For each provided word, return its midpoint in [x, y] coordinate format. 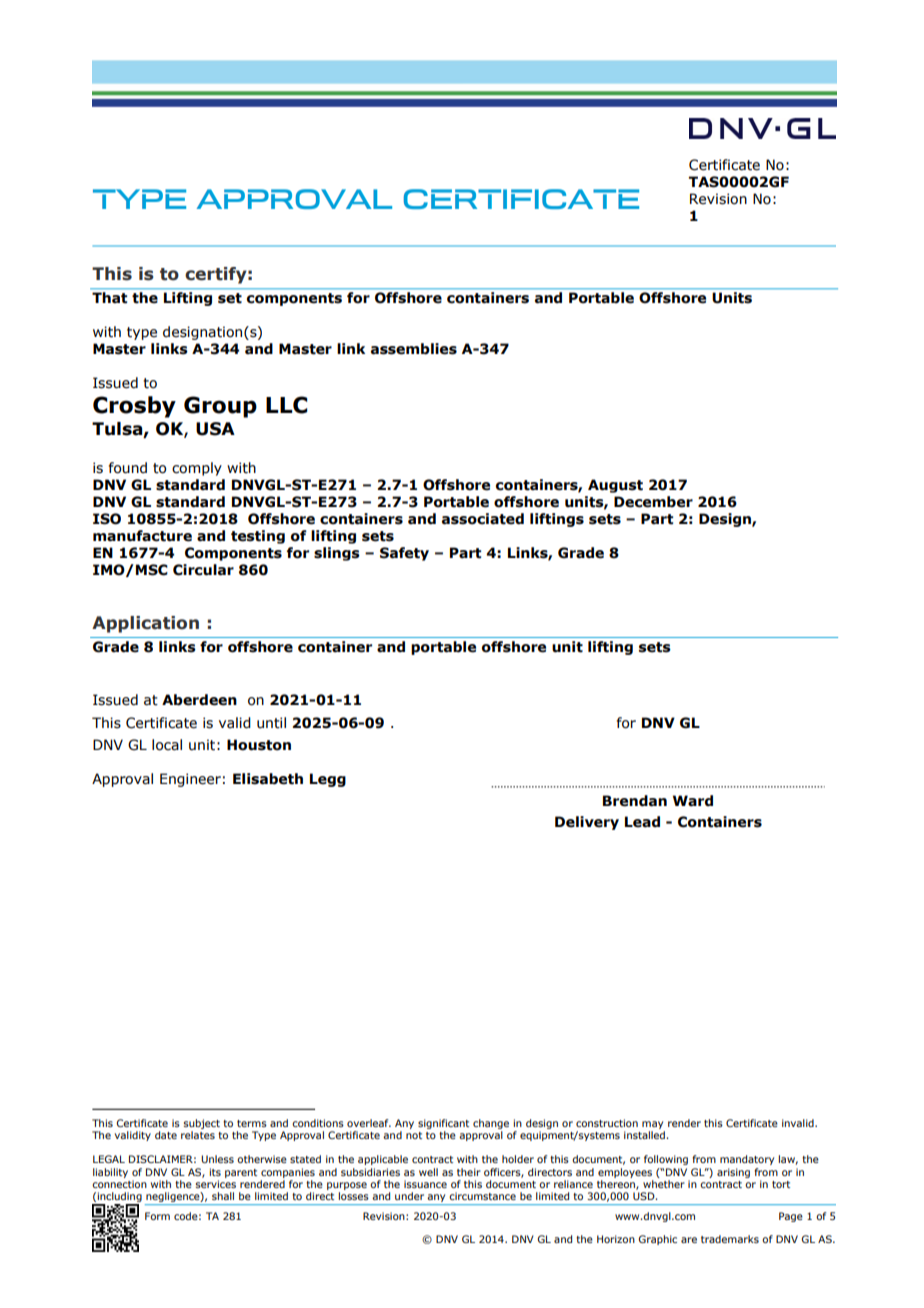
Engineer [190, 780]
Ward [693, 801]
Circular [203, 570]
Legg [328, 780]
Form [157, 1216]
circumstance [482, 1196]
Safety [404, 554]
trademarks [730, 1239]
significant [443, 1124]
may [652, 1125]
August [615, 486]
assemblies [414, 349]
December [653, 502]
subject [202, 1124]
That [109, 297]
